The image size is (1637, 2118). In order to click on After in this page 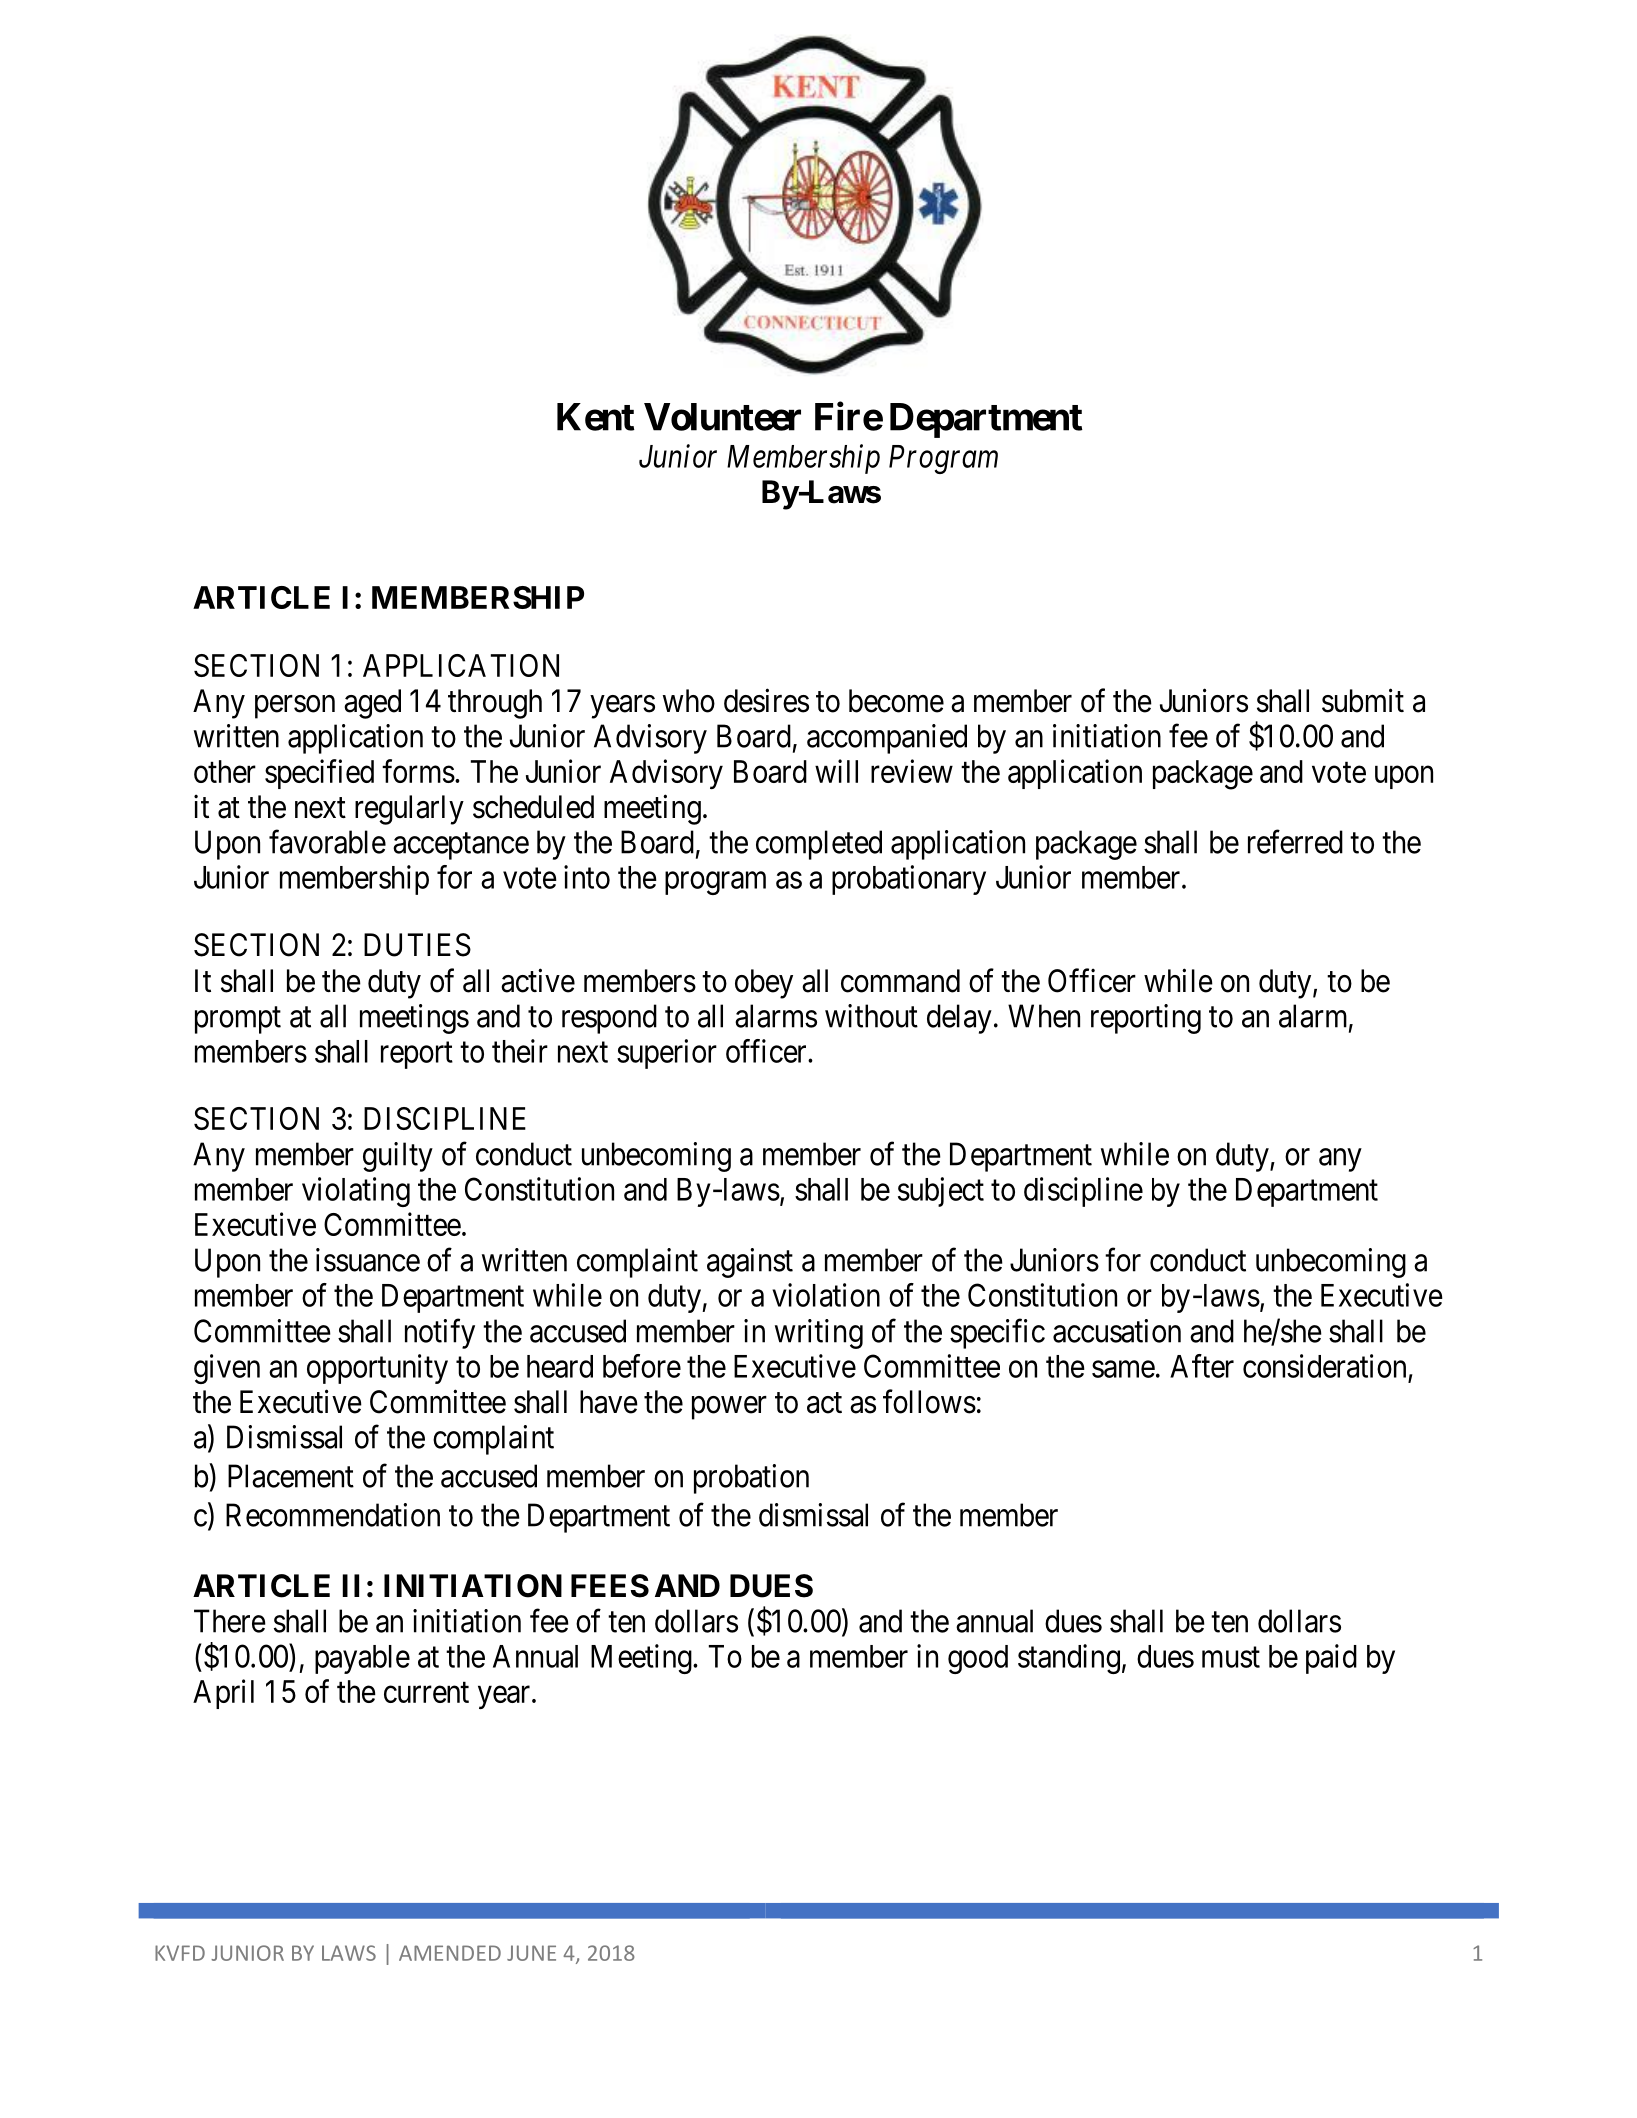, I will do `click(1202, 1366)`.
